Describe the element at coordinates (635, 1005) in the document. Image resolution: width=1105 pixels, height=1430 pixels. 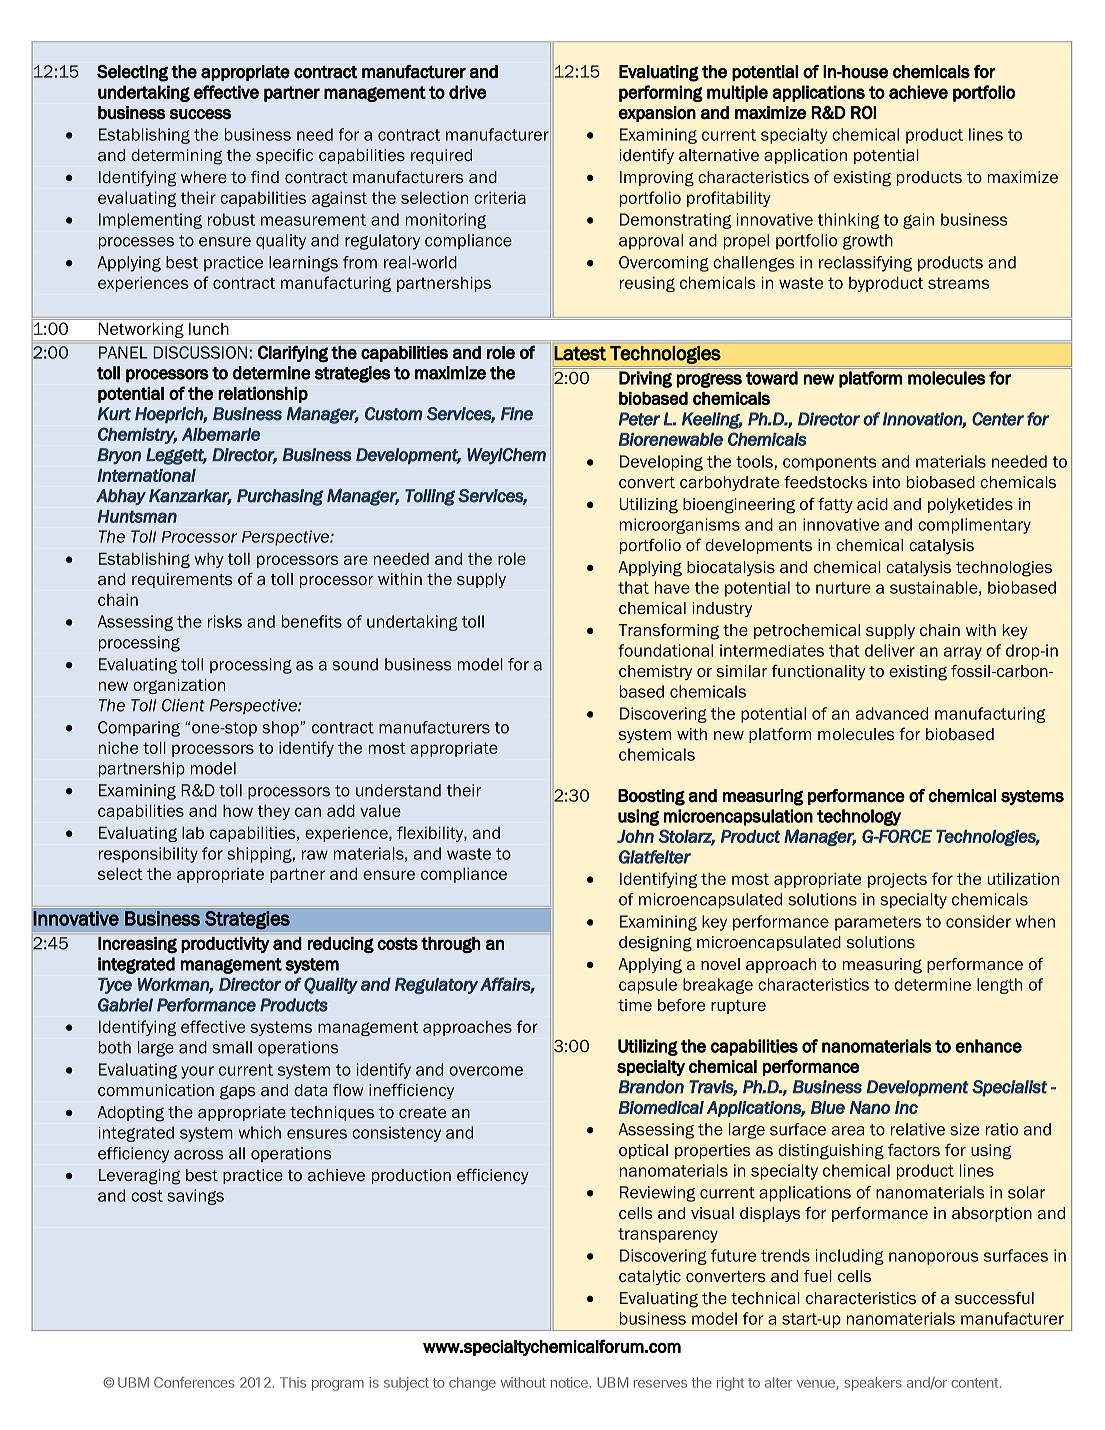
I see `time` at that location.
